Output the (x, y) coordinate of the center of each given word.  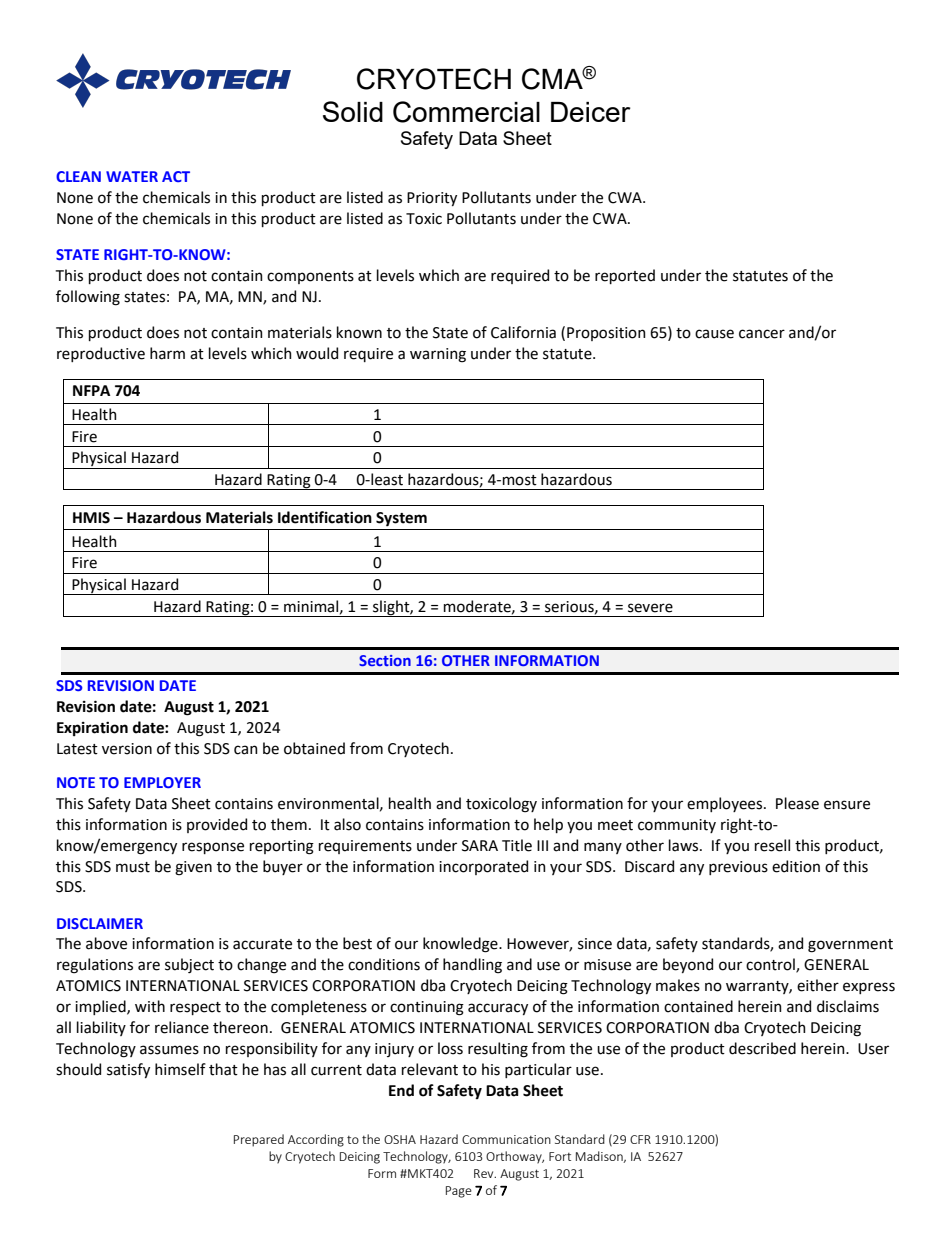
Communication (506, 1139)
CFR (640, 1139)
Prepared (259, 1140)
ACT (176, 176)
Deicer (591, 112)
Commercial (466, 112)
